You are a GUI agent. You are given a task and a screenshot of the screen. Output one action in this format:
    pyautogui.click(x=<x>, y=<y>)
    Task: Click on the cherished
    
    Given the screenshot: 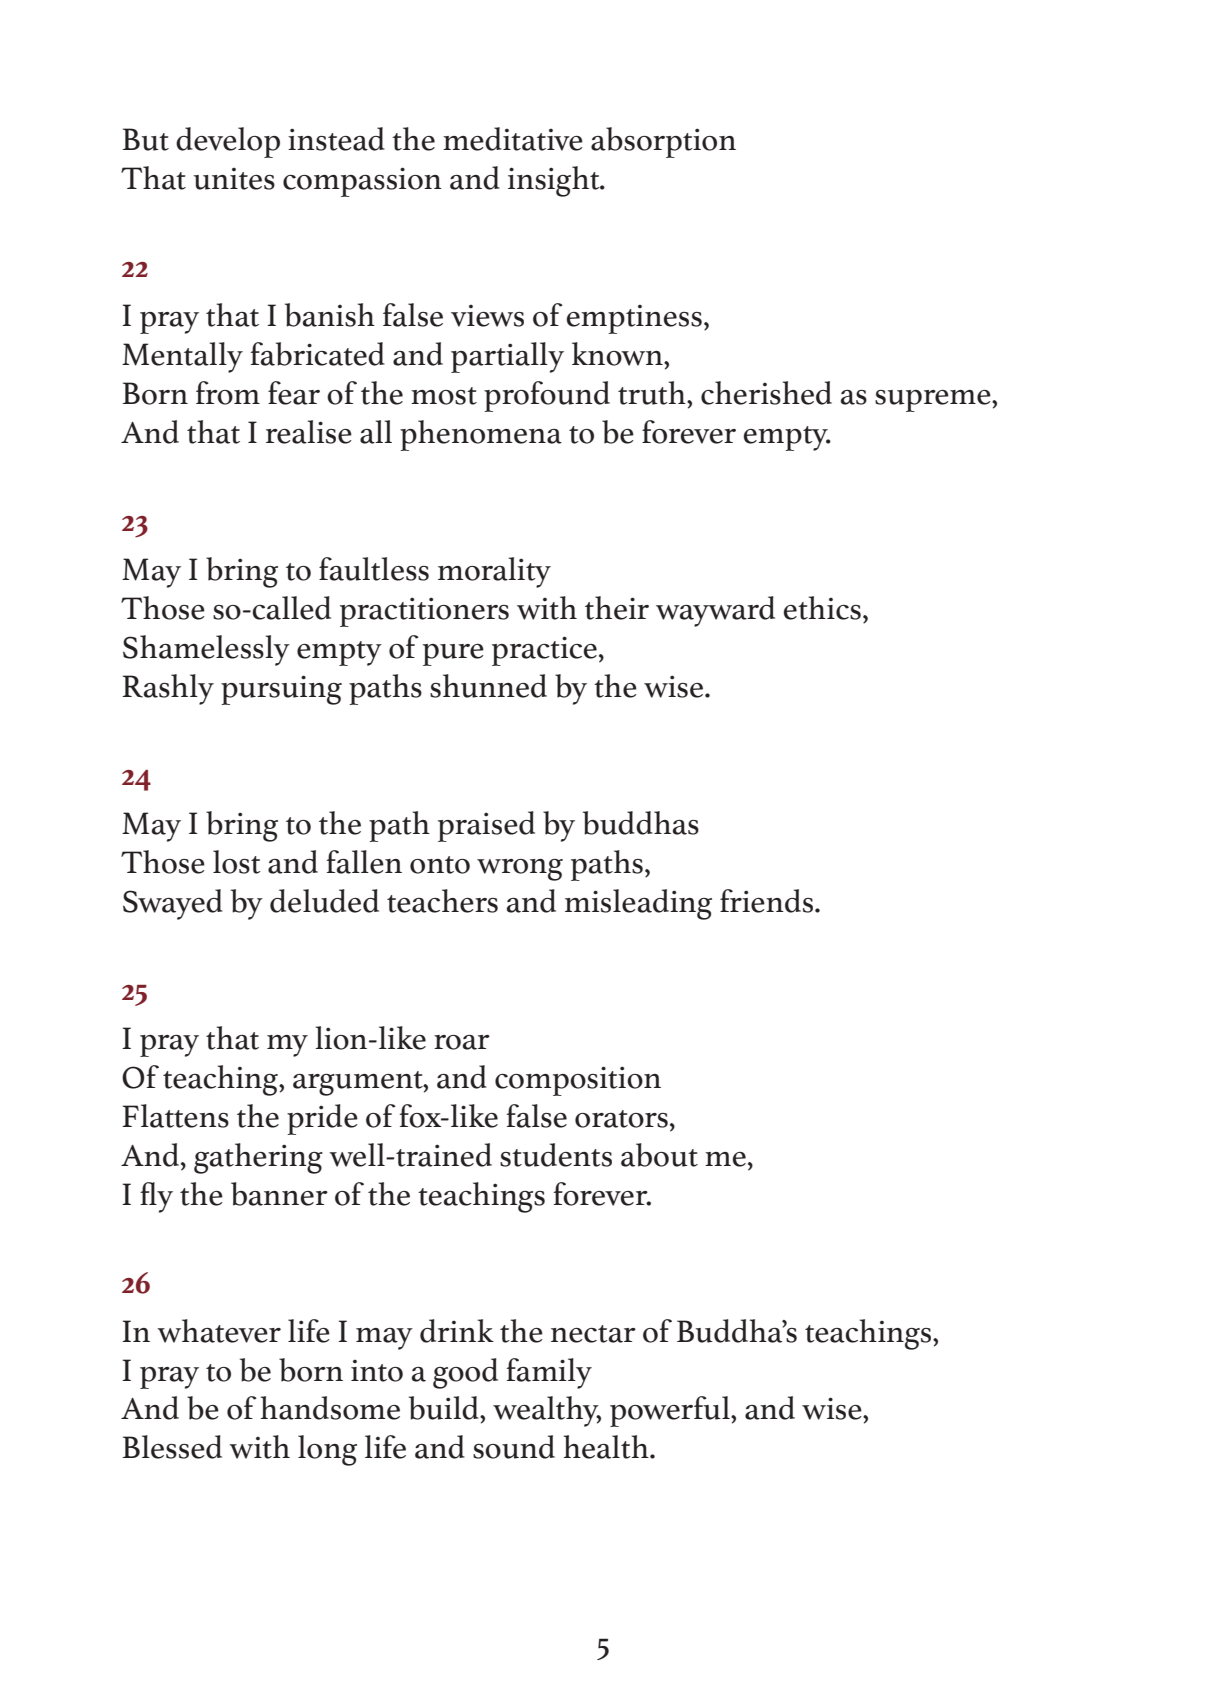 What is the action you would take?
    pyautogui.click(x=766, y=393)
